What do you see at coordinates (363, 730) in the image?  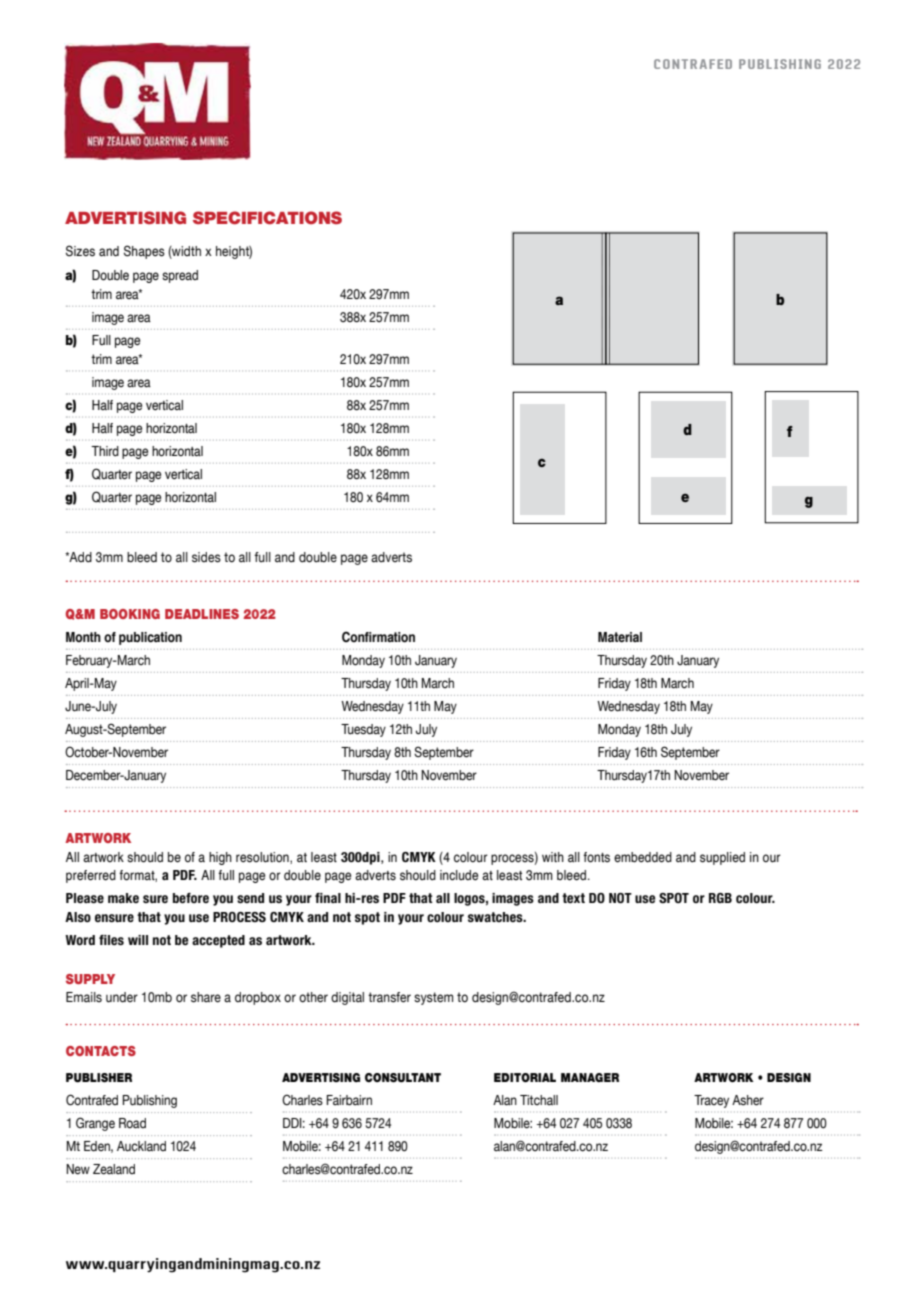 I see `Tuesday` at bounding box center [363, 730].
